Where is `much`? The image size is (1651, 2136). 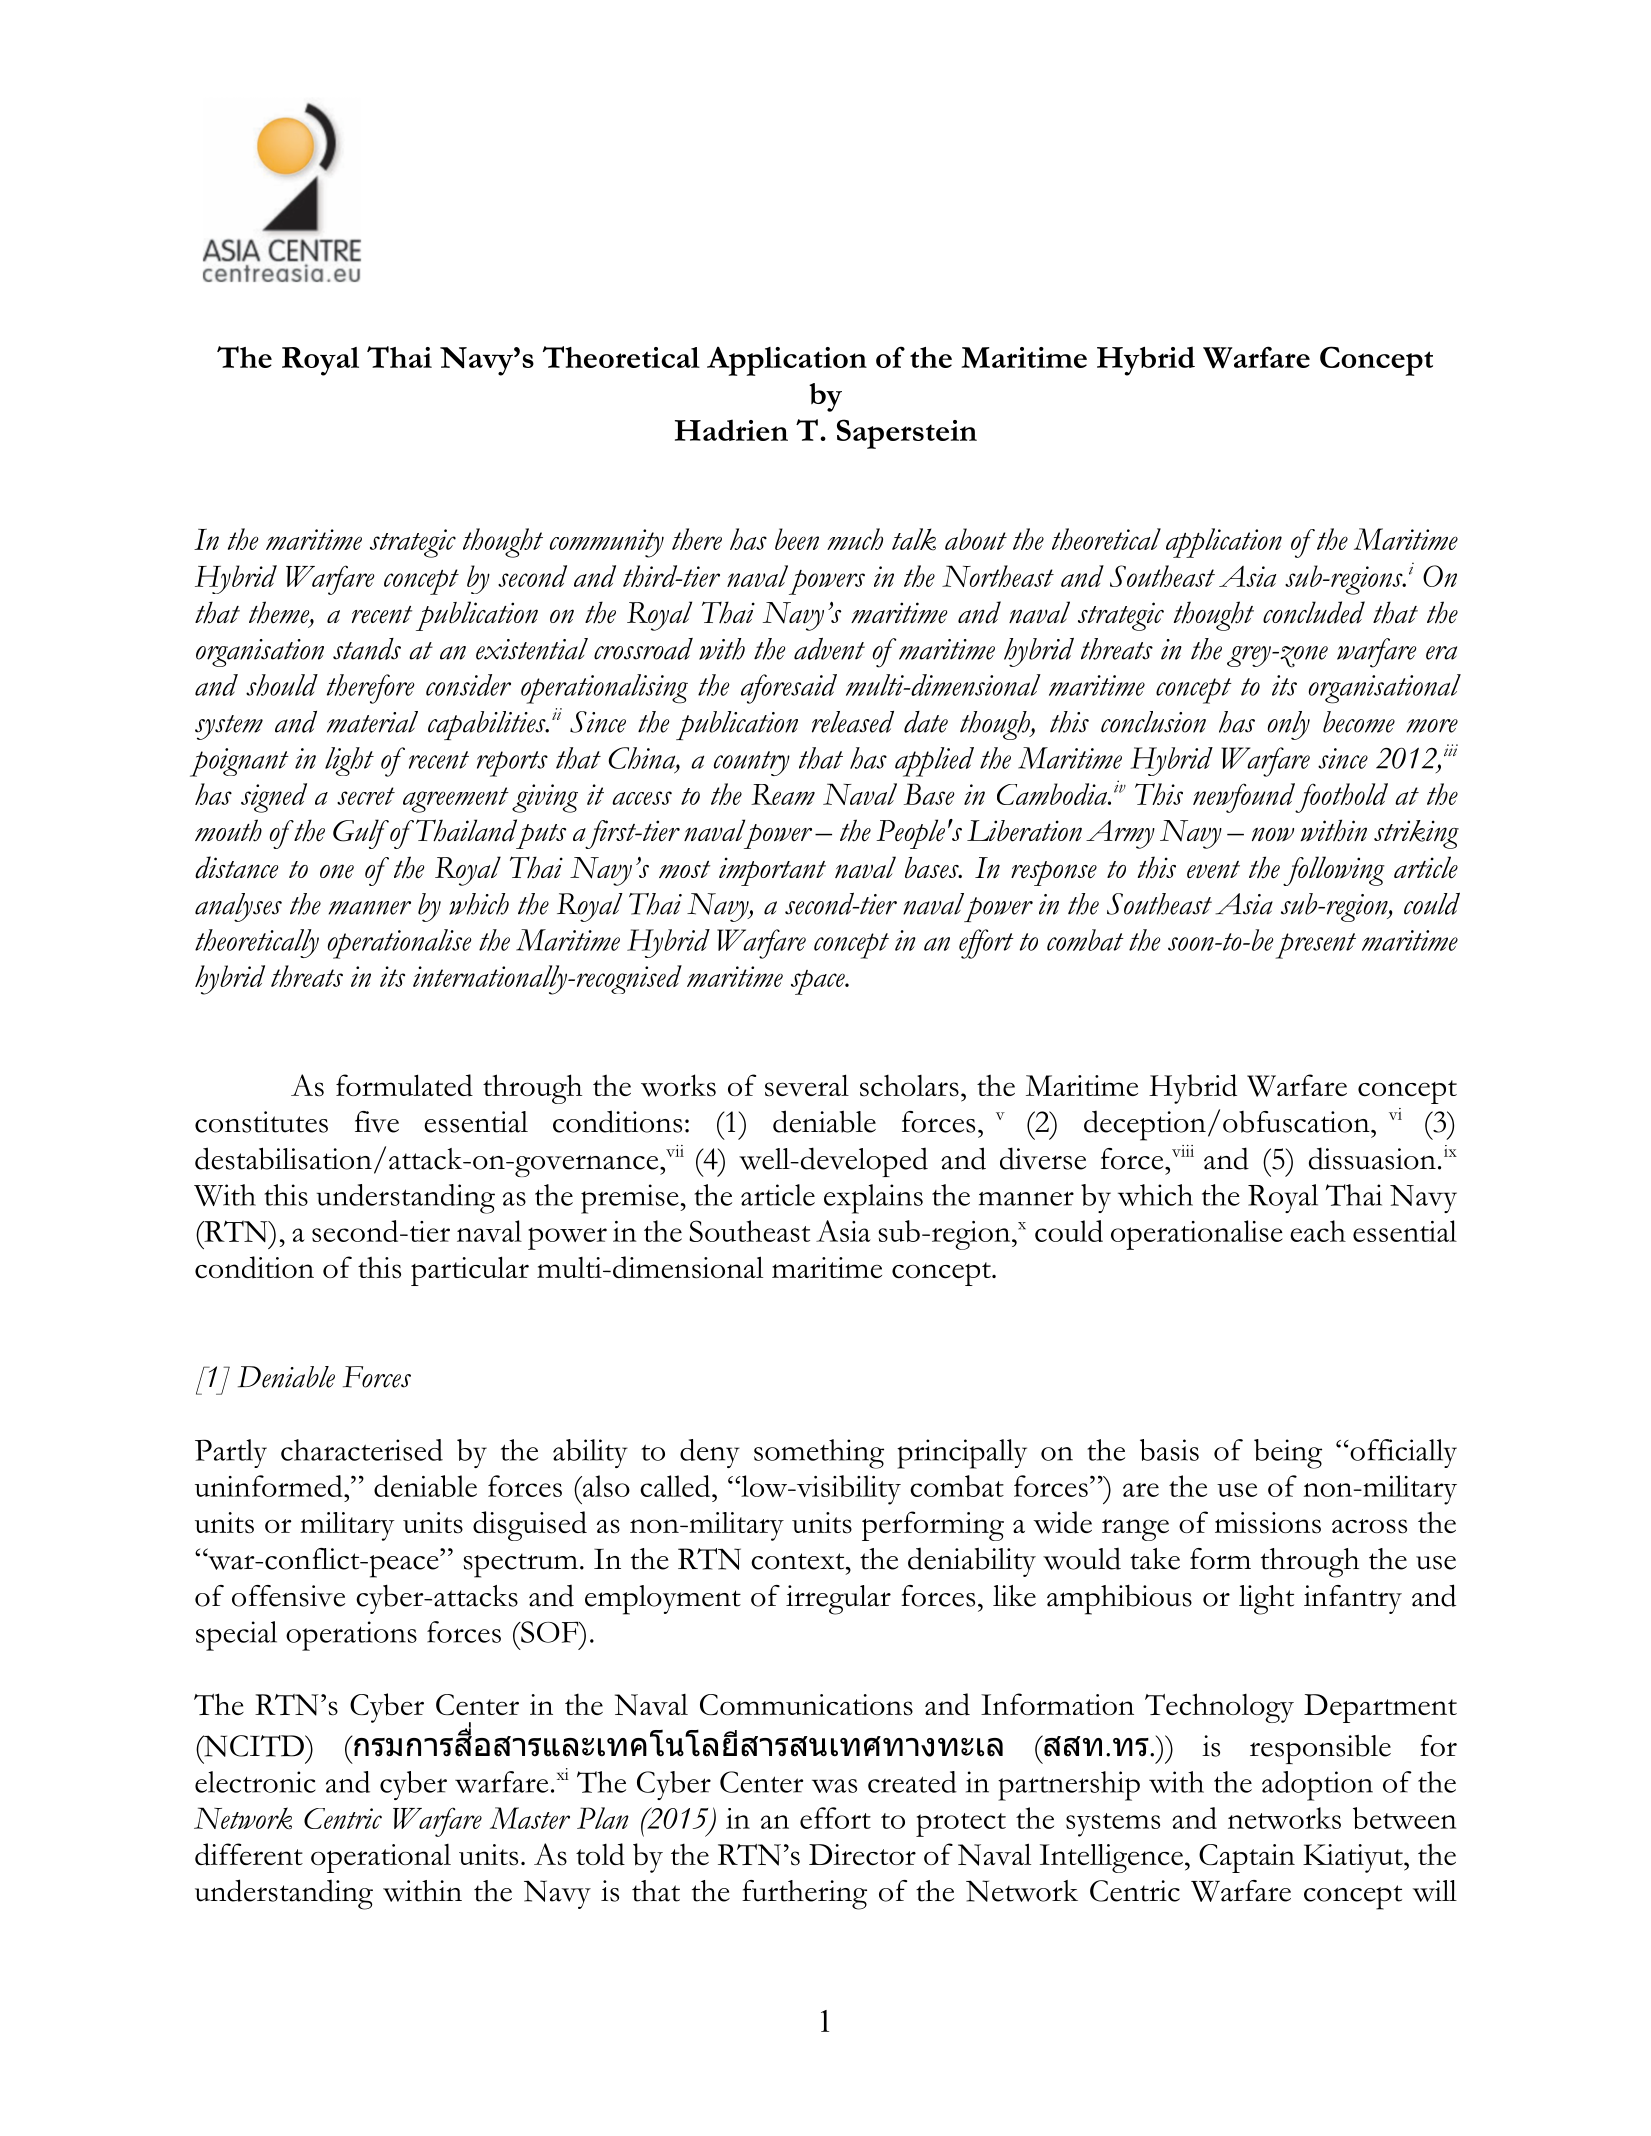 much is located at coordinates (855, 539).
